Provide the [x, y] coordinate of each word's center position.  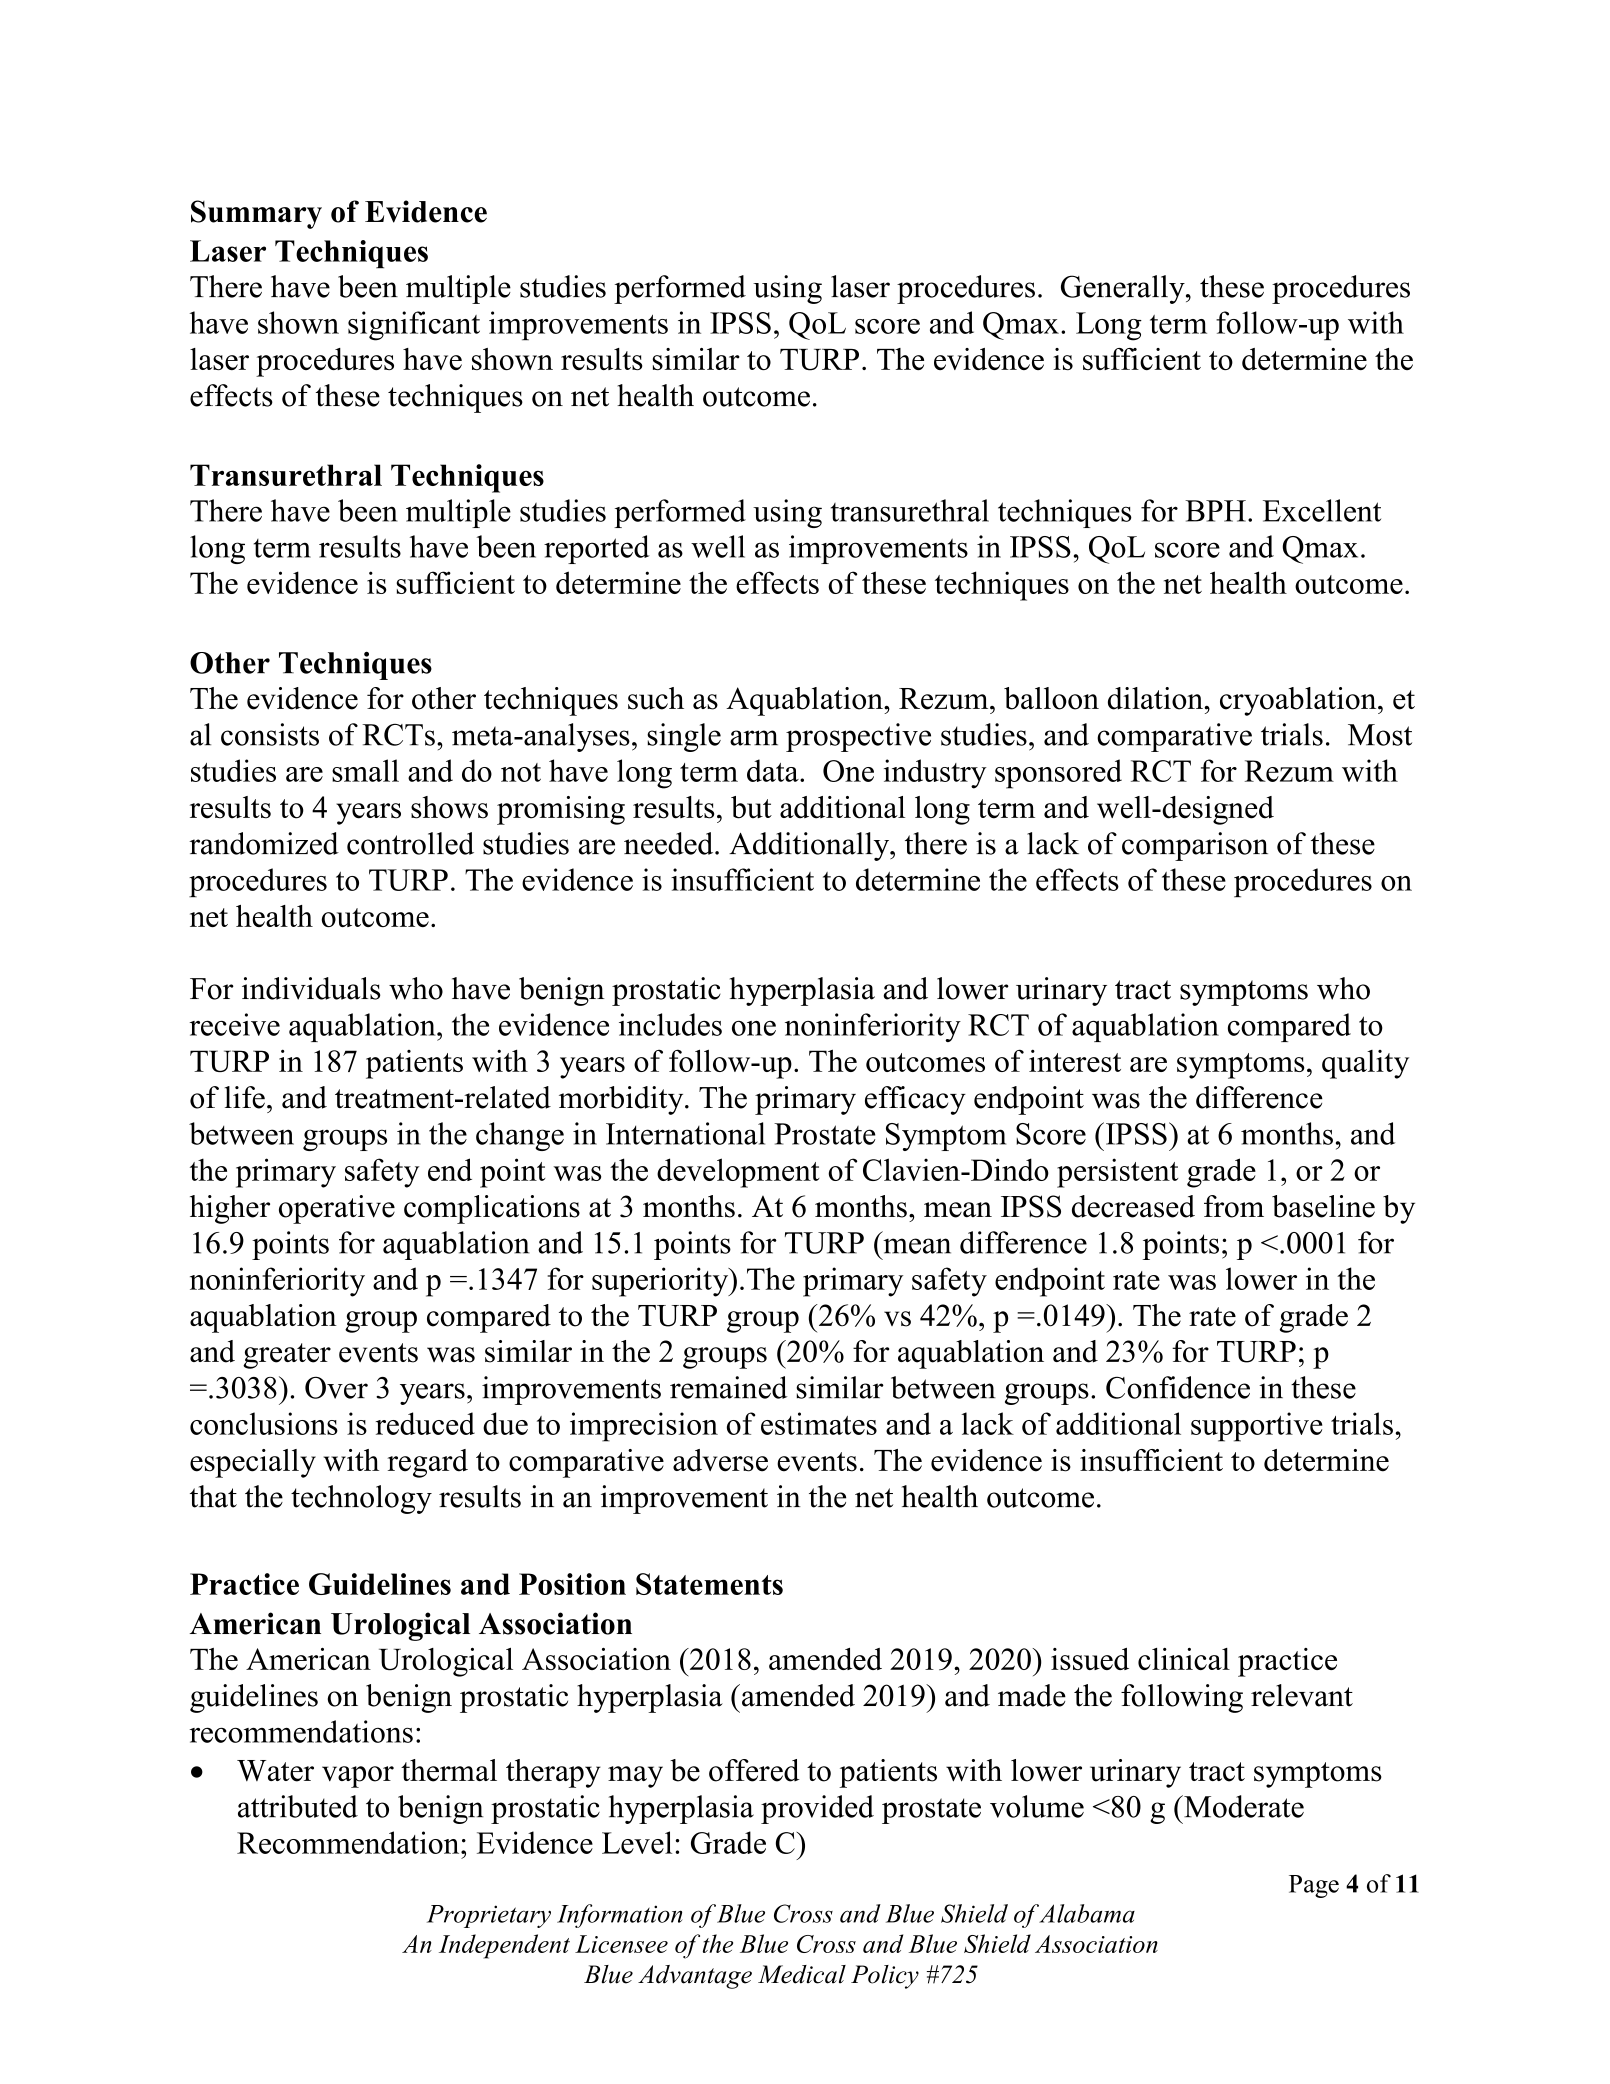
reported [596, 549]
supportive [1256, 1427]
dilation [1156, 698]
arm [754, 738]
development [738, 1173]
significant [414, 326]
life [245, 1097]
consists [270, 734]
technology [361, 1499]
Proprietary [489, 1916]
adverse [720, 1460]
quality [1365, 1064]
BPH [1215, 511]
